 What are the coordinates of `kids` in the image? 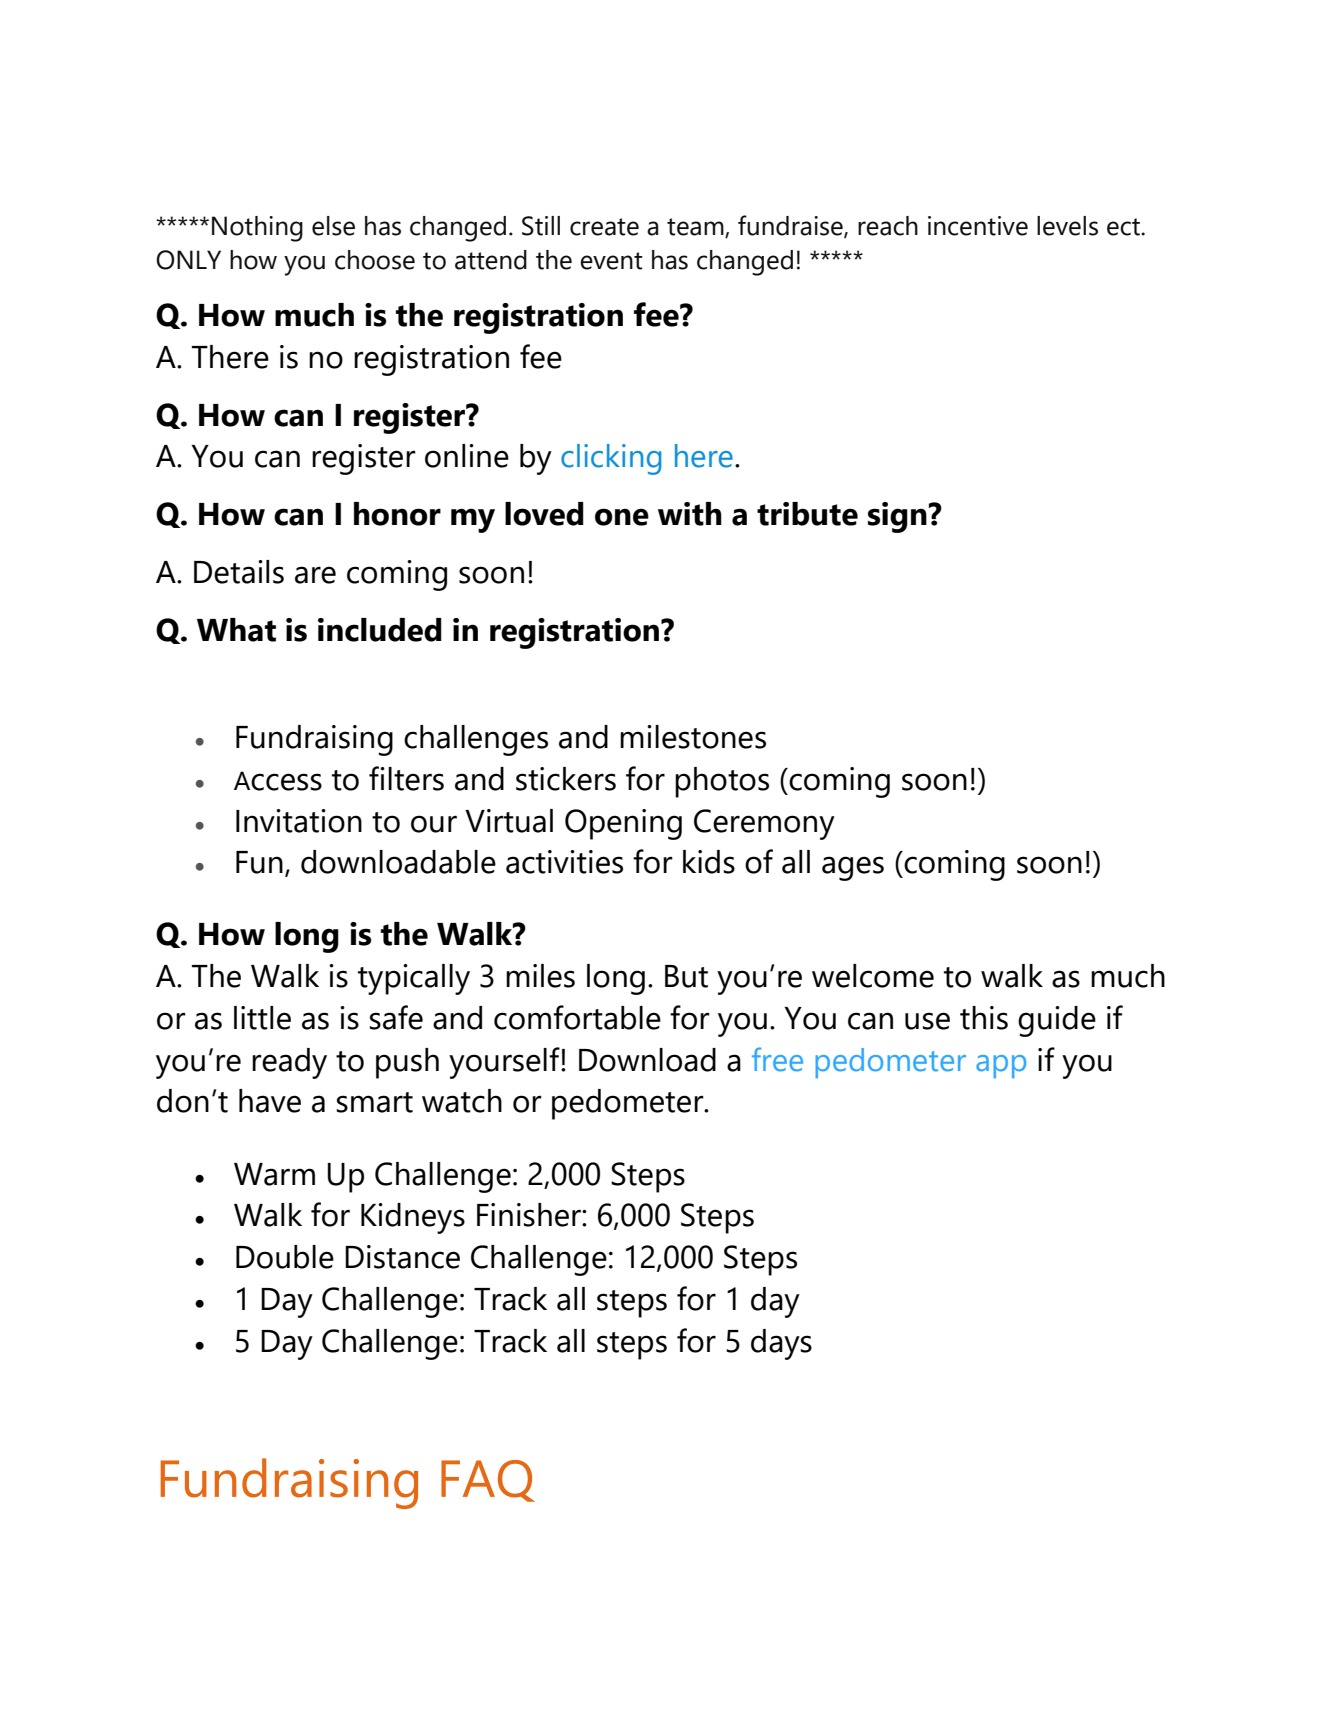 It's located at (709, 862).
